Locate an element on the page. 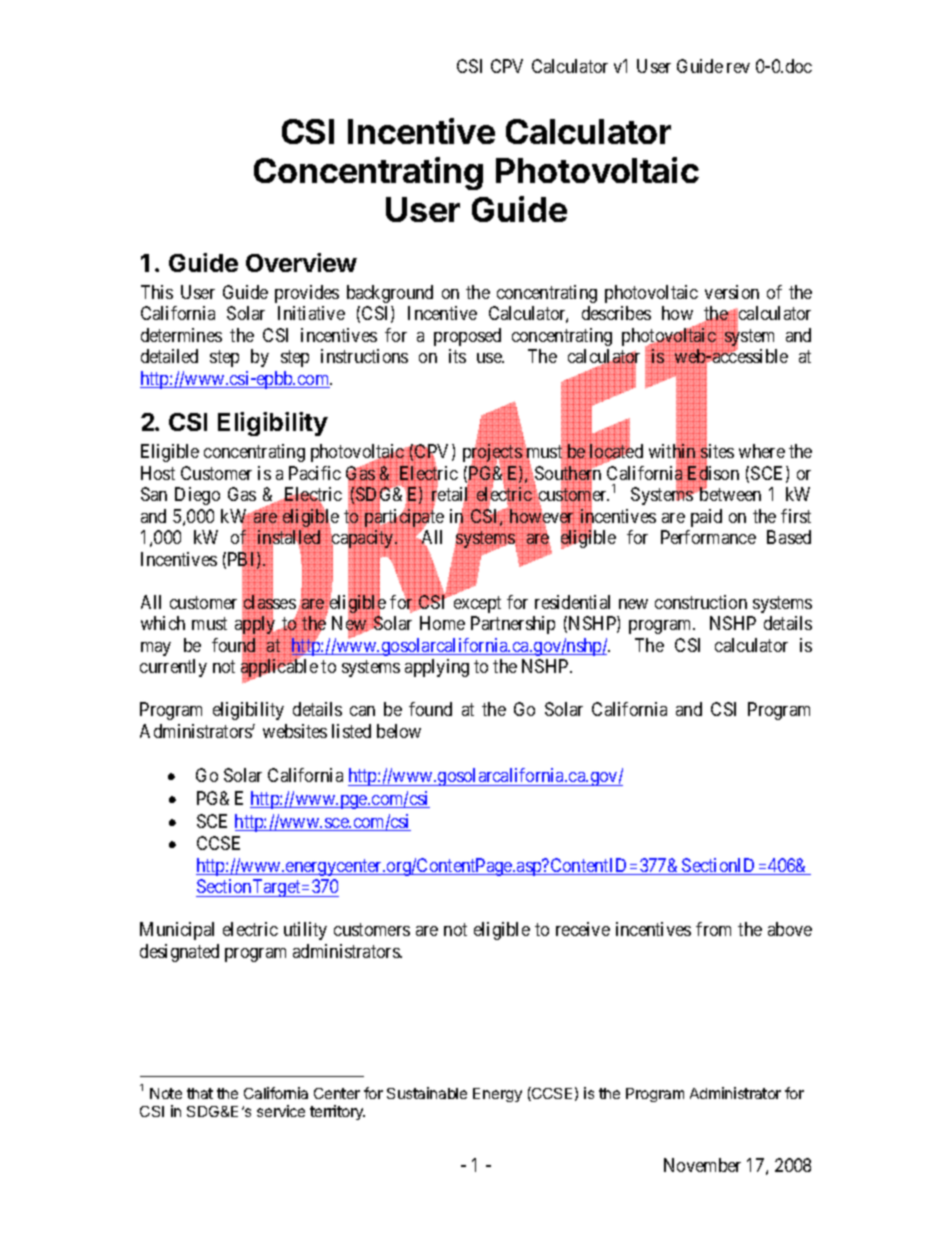  except is located at coordinates (477, 604).
